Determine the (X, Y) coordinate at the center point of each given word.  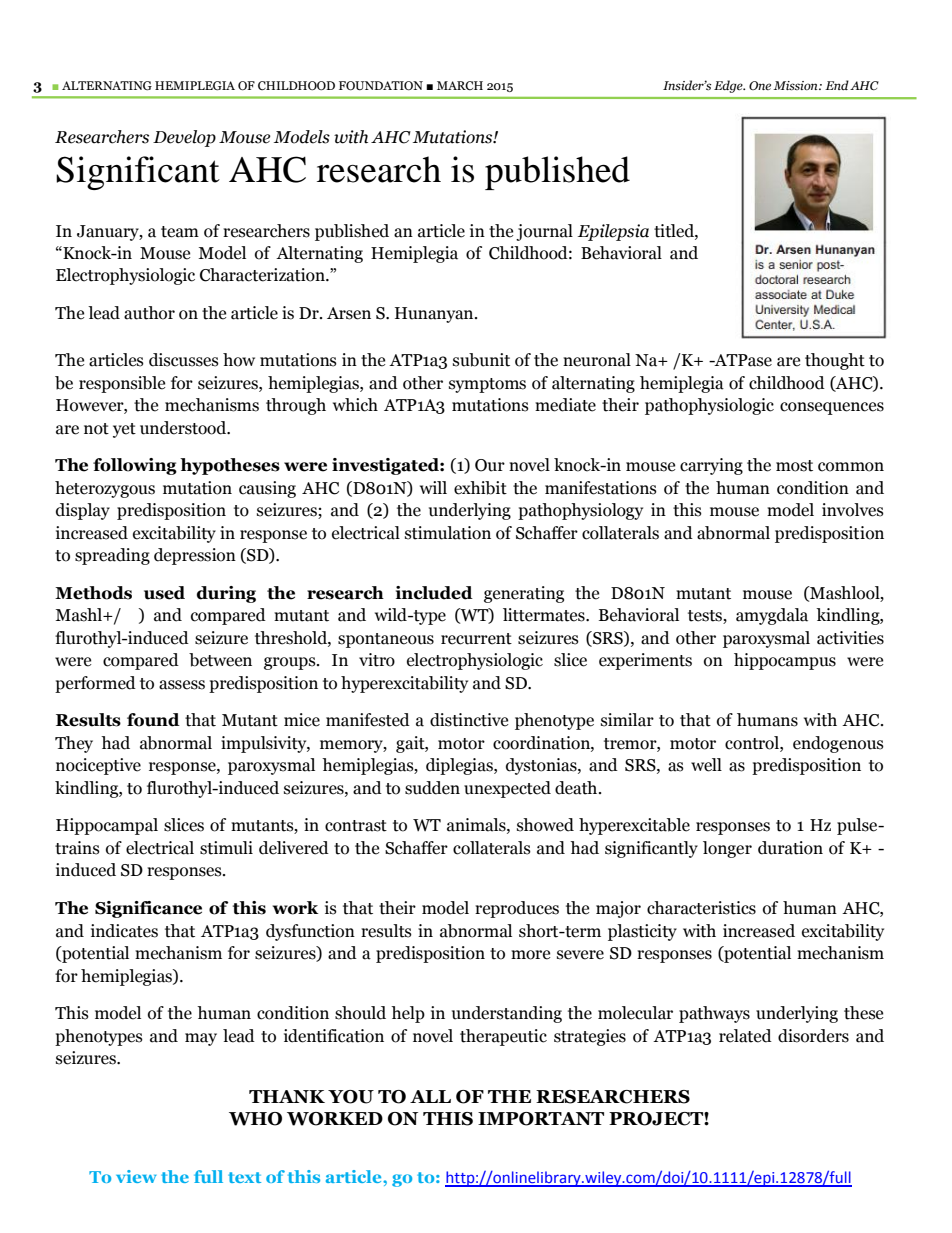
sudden (432, 788)
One (760, 85)
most (794, 466)
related (745, 1036)
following (135, 466)
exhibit (480, 488)
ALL (430, 1096)
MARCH (460, 85)
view (136, 1176)
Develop (184, 138)
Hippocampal (107, 826)
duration (790, 848)
